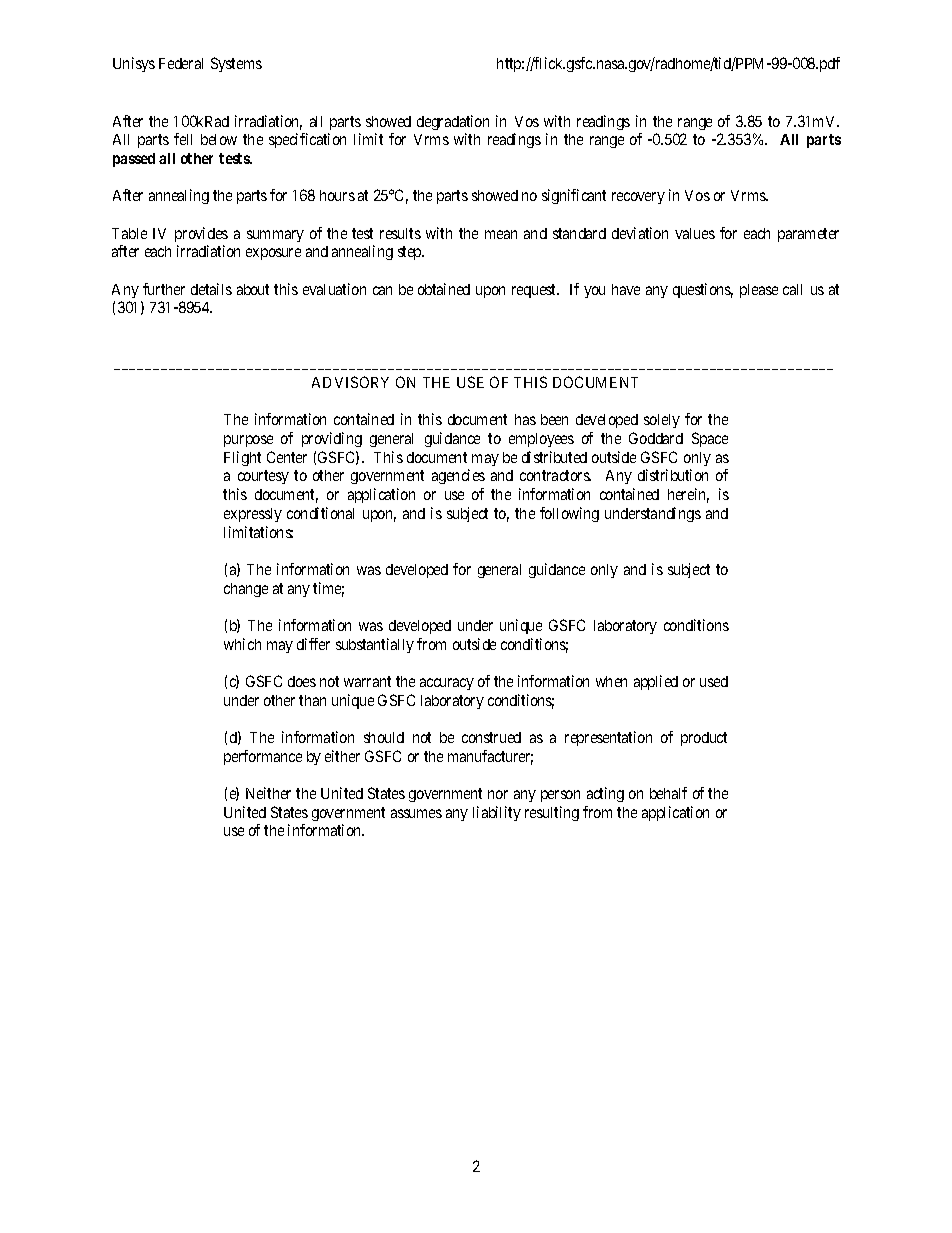 This page has height=1233, width=952. I want to click on change, so click(246, 590).
